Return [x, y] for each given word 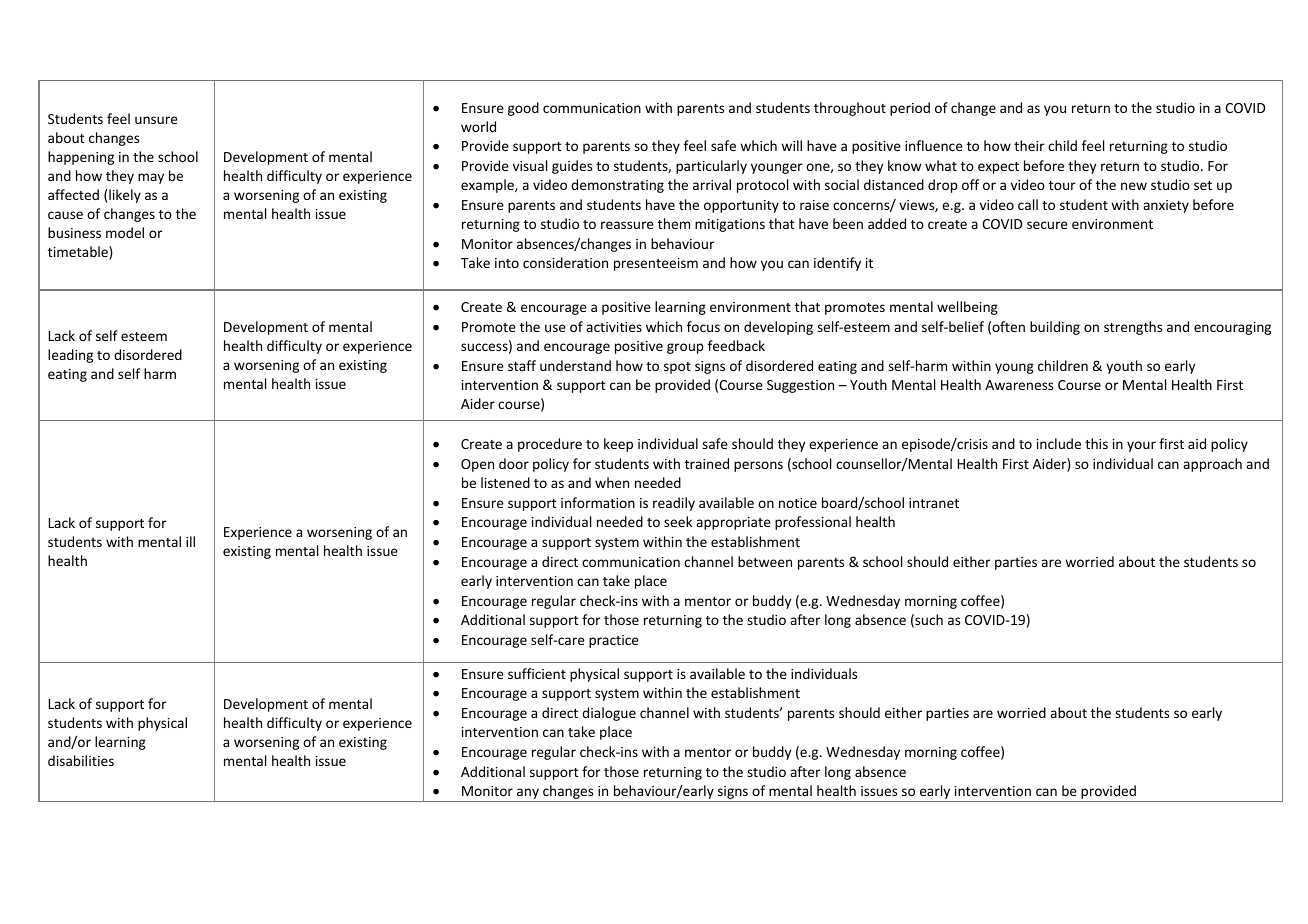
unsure [156, 120]
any [528, 795]
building [1055, 328]
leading [70, 356]
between [765, 561]
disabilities [81, 760]
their [1029, 145]
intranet [934, 503]
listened [505, 482]
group [685, 348]
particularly [711, 167]
